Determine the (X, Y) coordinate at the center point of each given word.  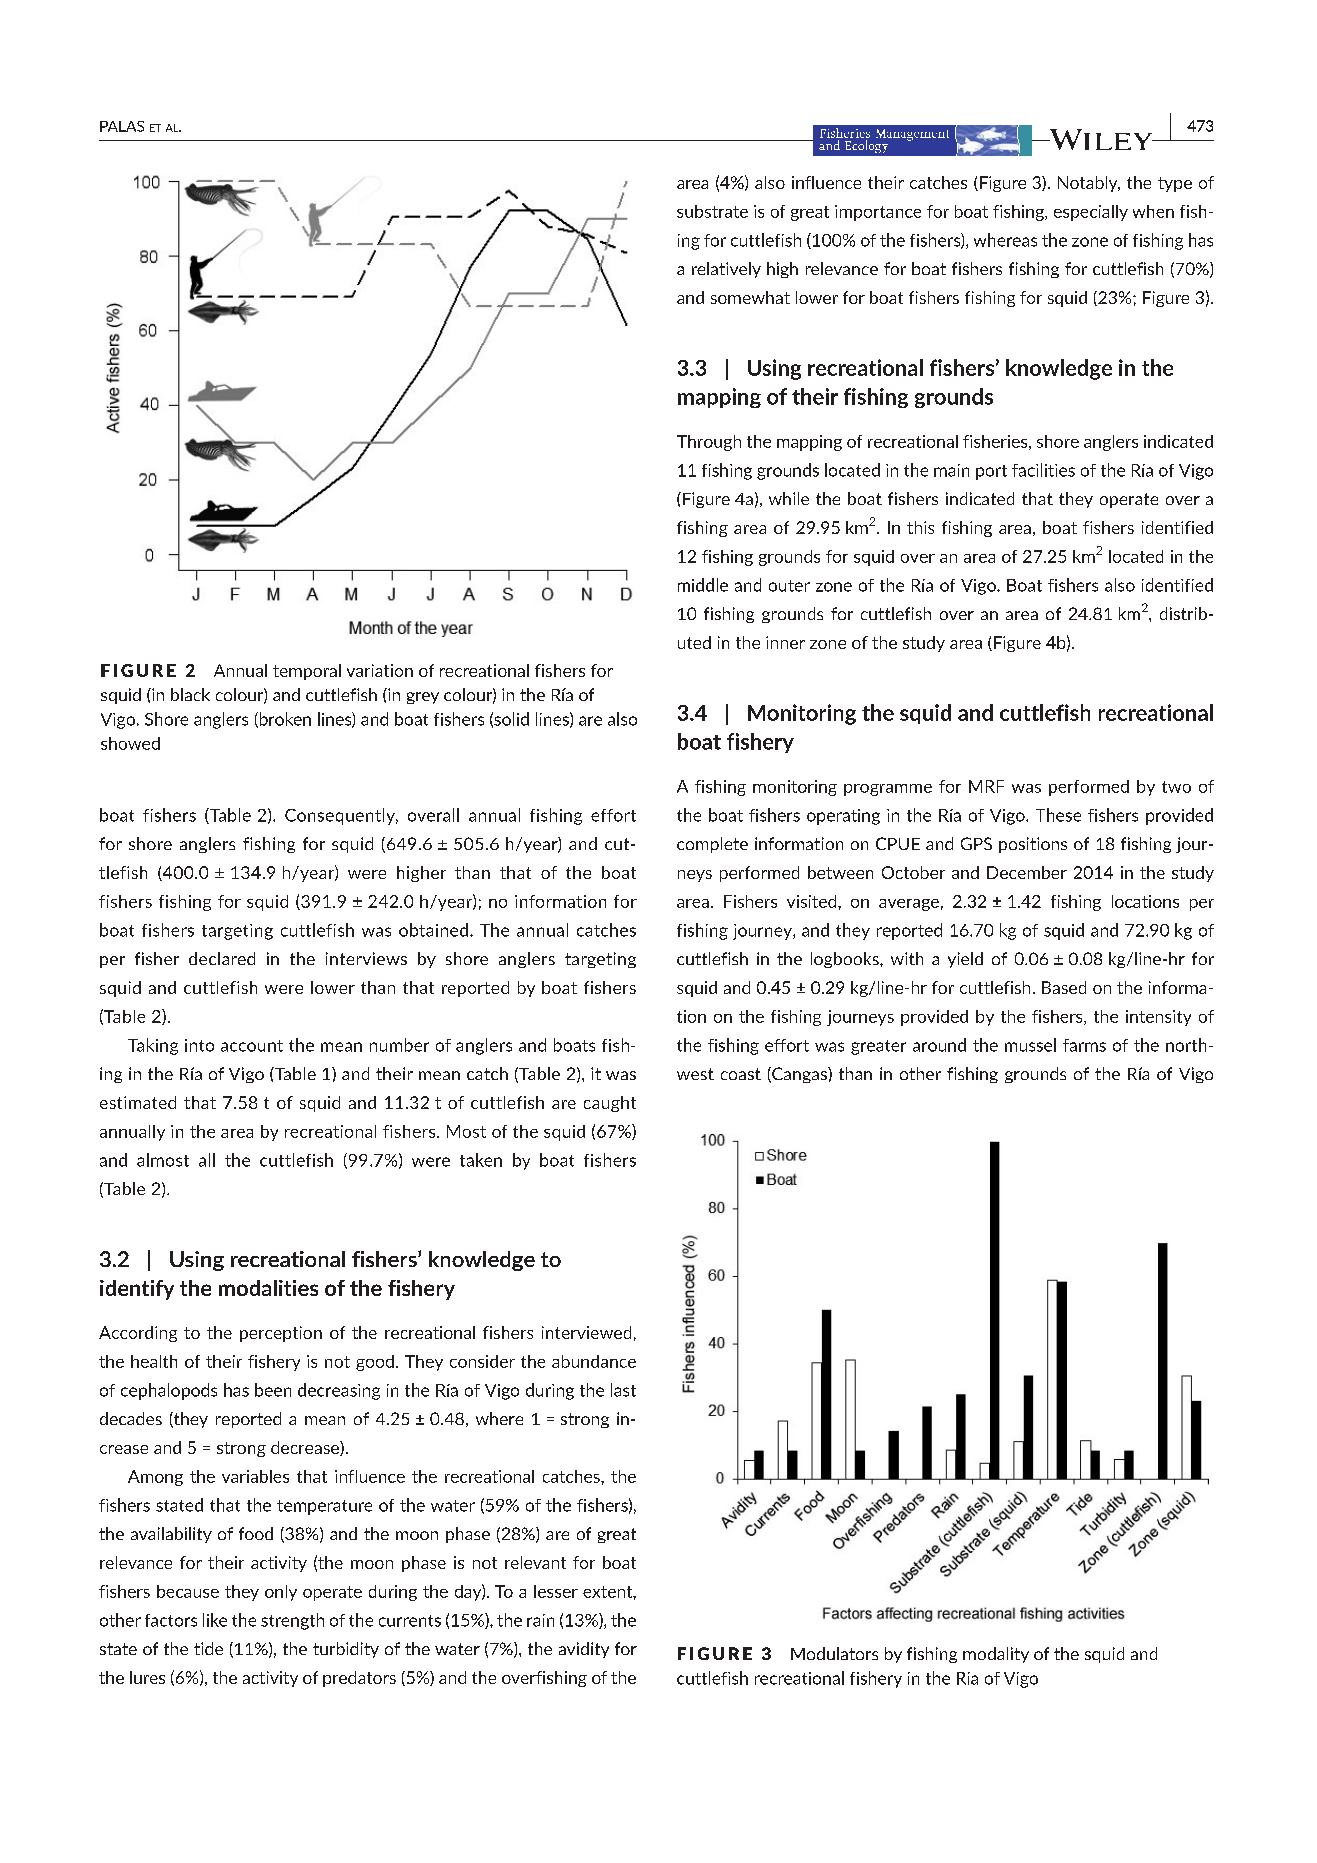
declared (222, 958)
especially (1091, 213)
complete (712, 845)
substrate (712, 211)
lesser (556, 1591)
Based (1064, 987)
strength (292, 1621)
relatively (726, 270)
